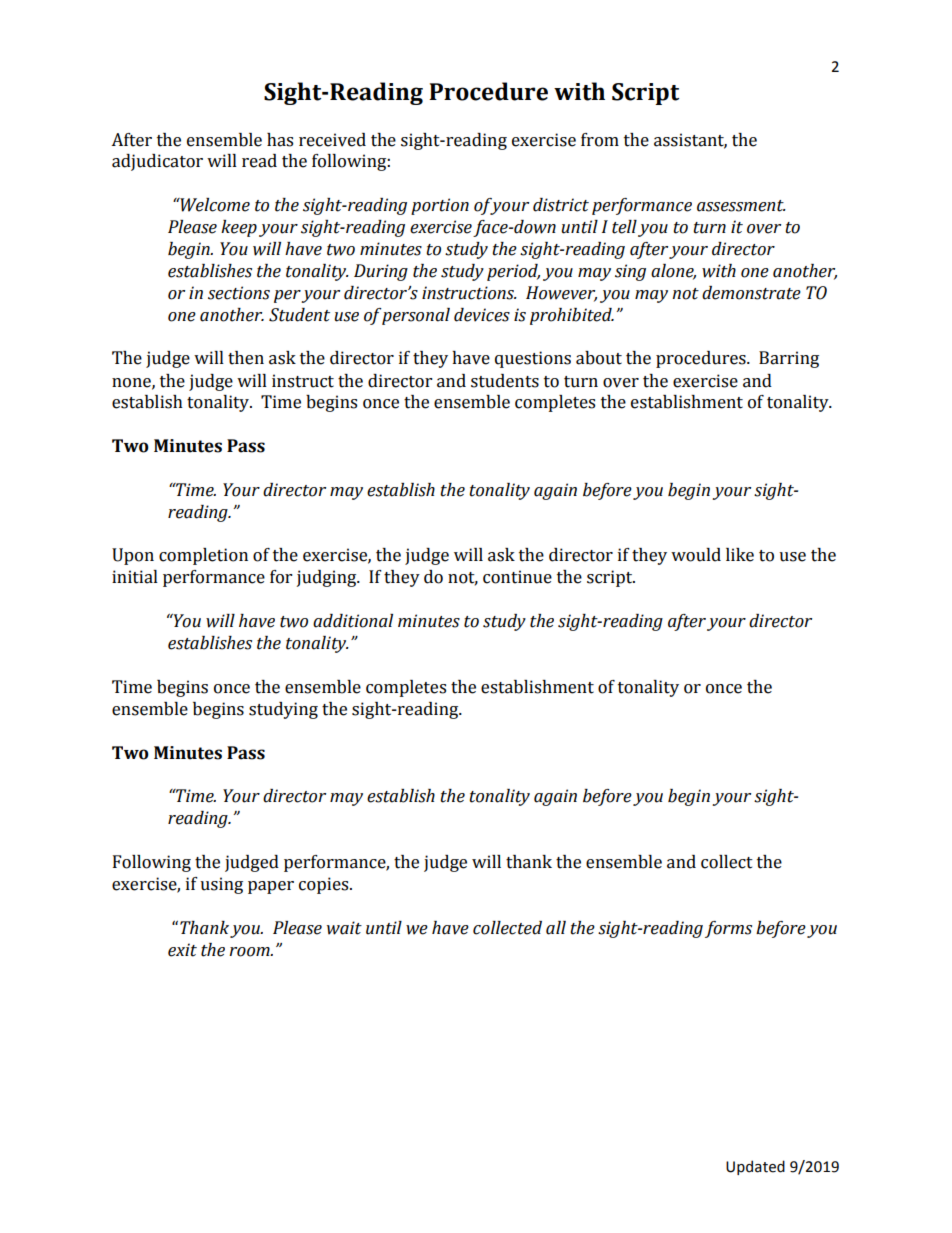 The image size is (952, 1233). What do you see at coordinates (157, 162) in the screenshot?
I see `adjudicator` at bounding box center [157, 162].
